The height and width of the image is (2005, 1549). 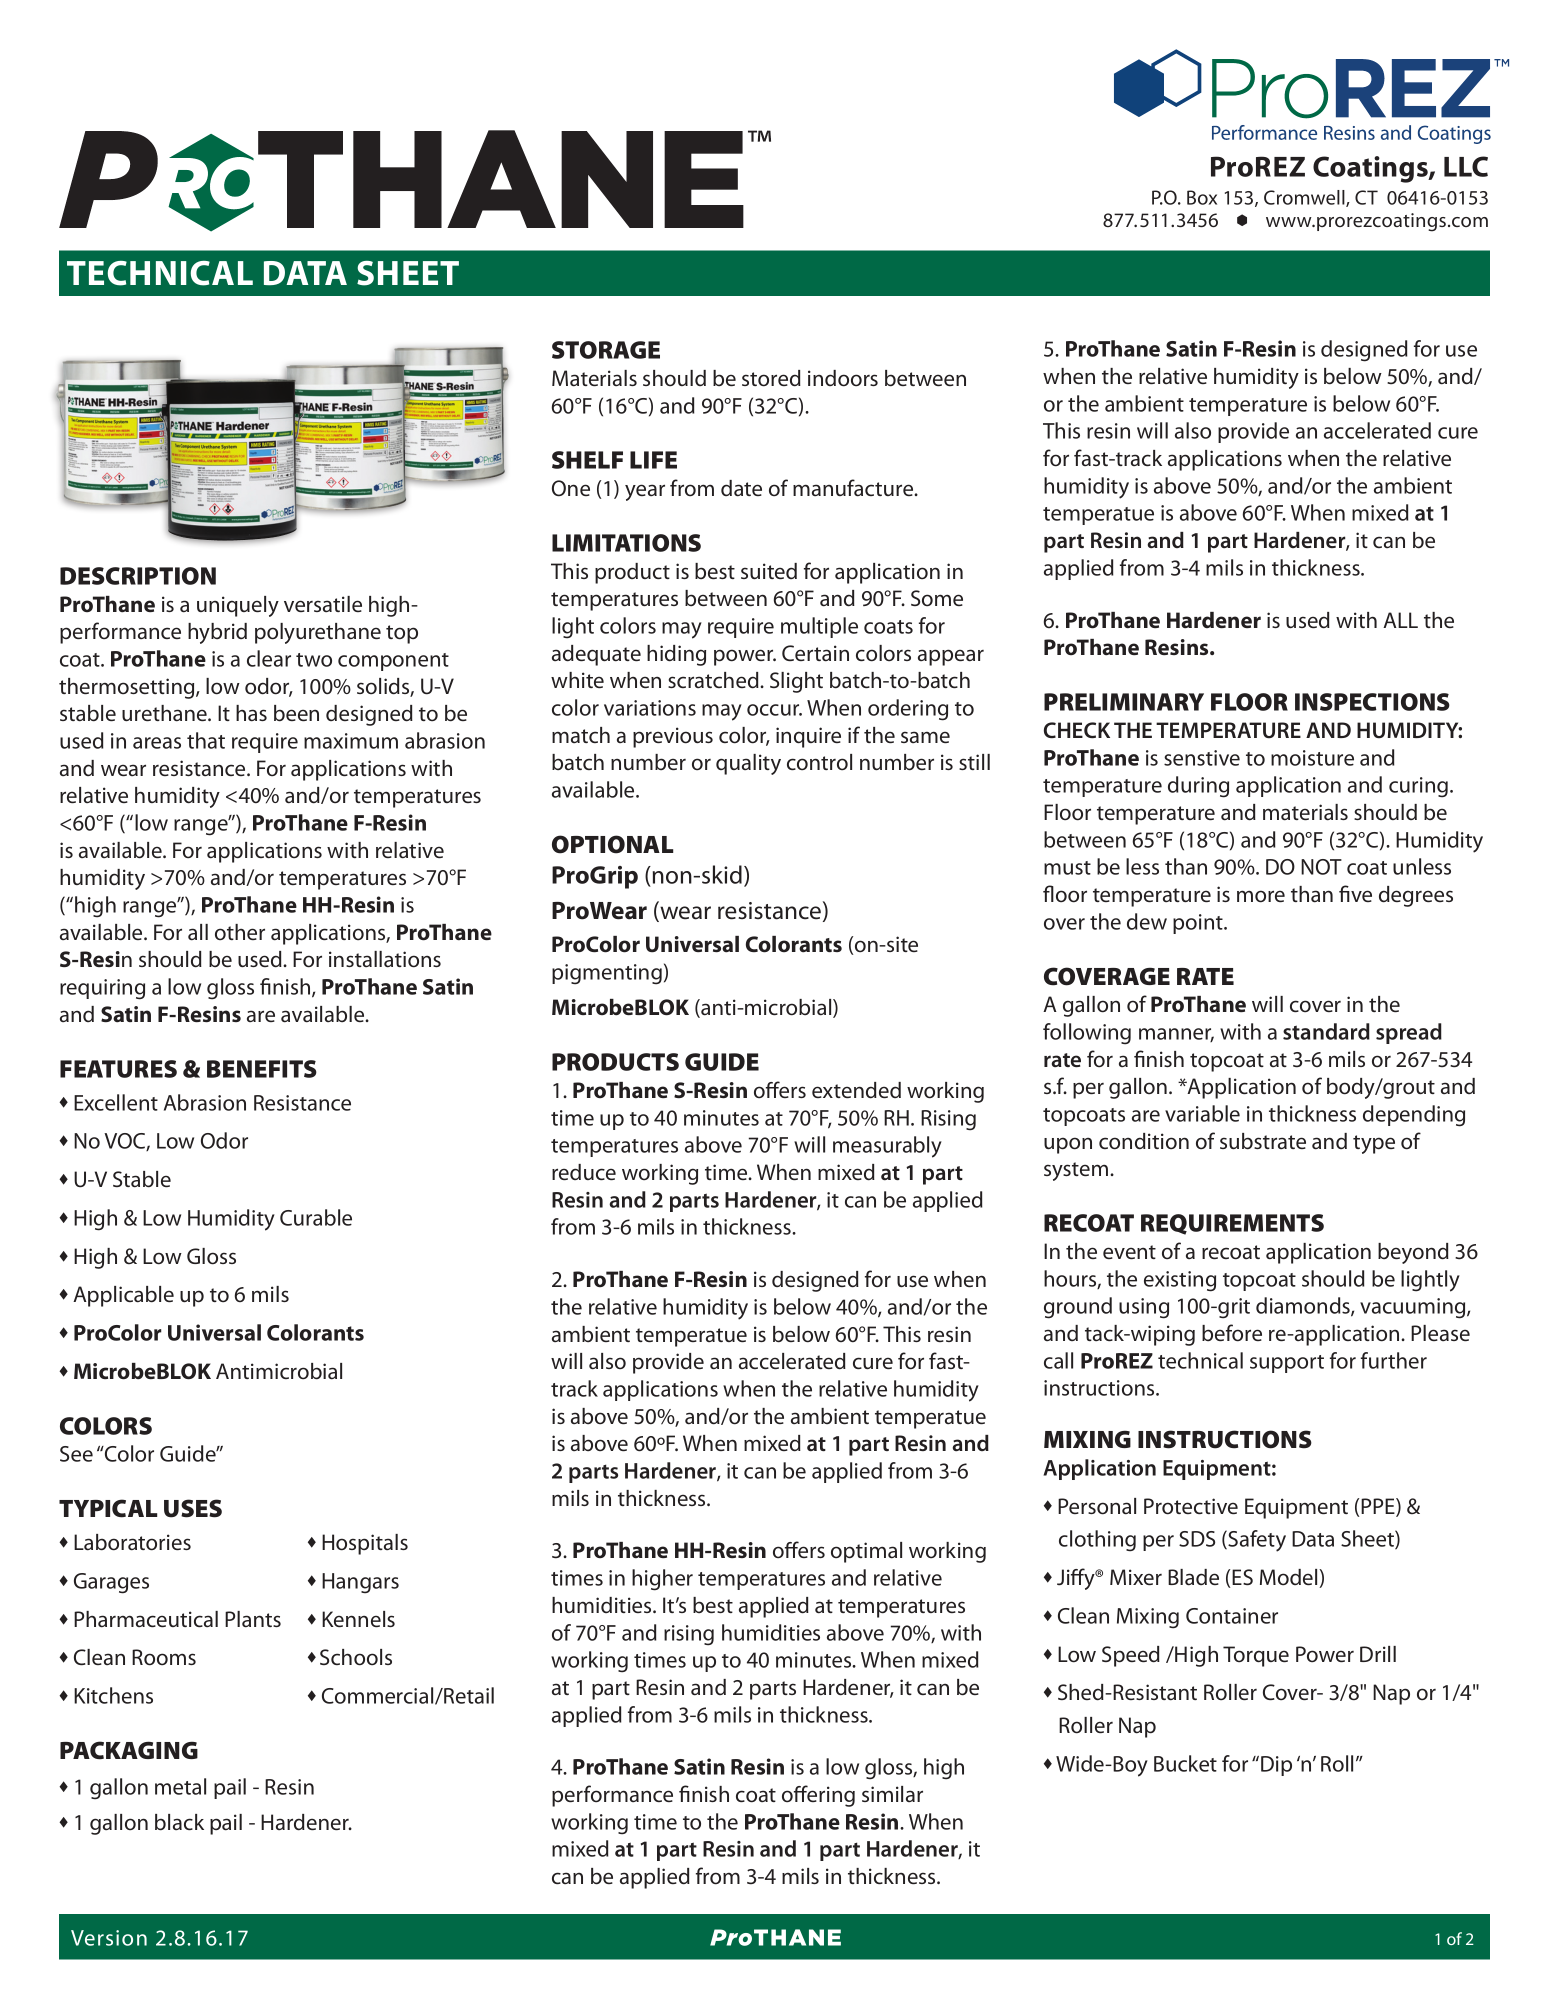 What do you see at coordinates (1305, 198) in the image?
I see `Cromwell` at bounding box center [1305, 198].
